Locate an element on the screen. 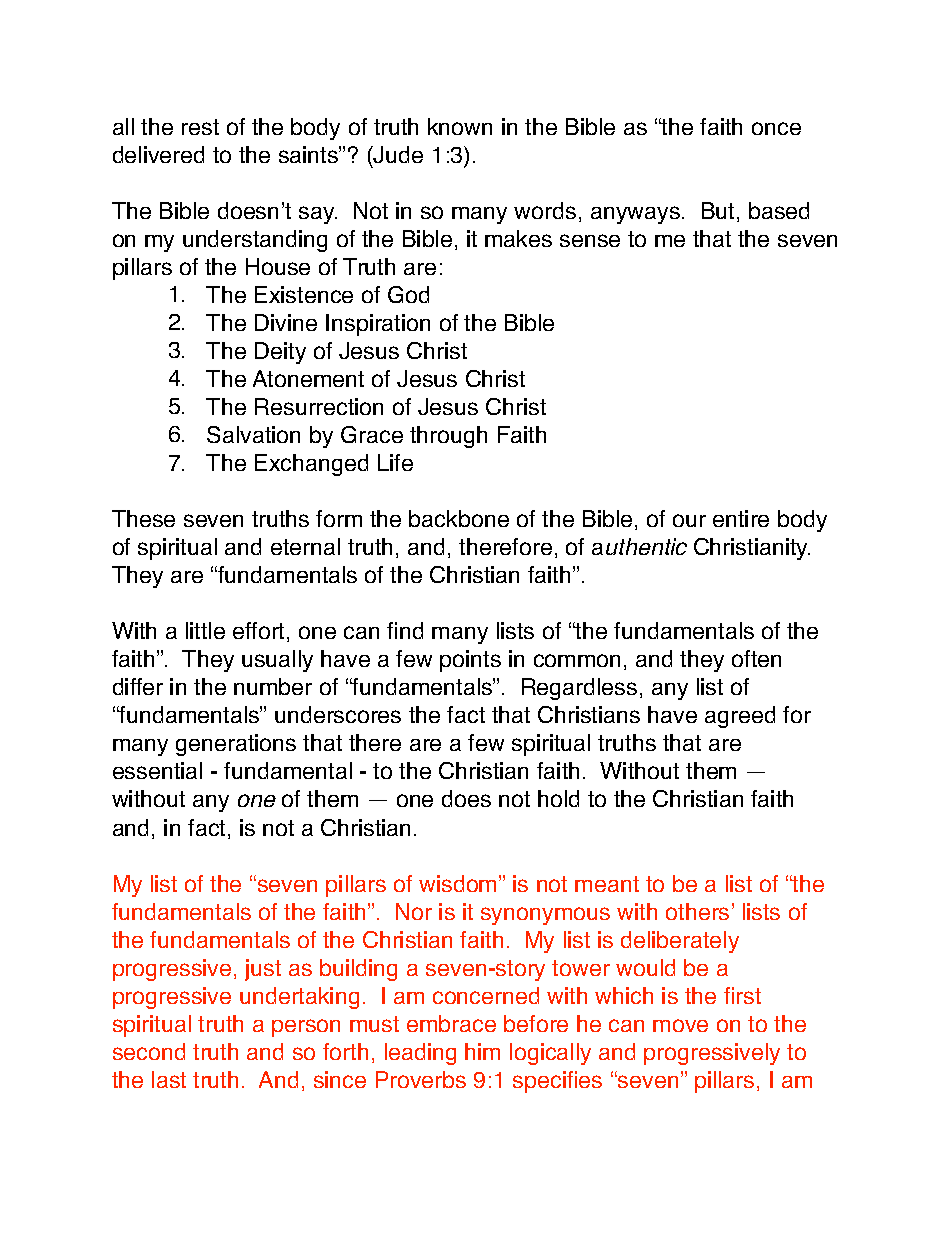  last is located at coordinates (169, 1079).
